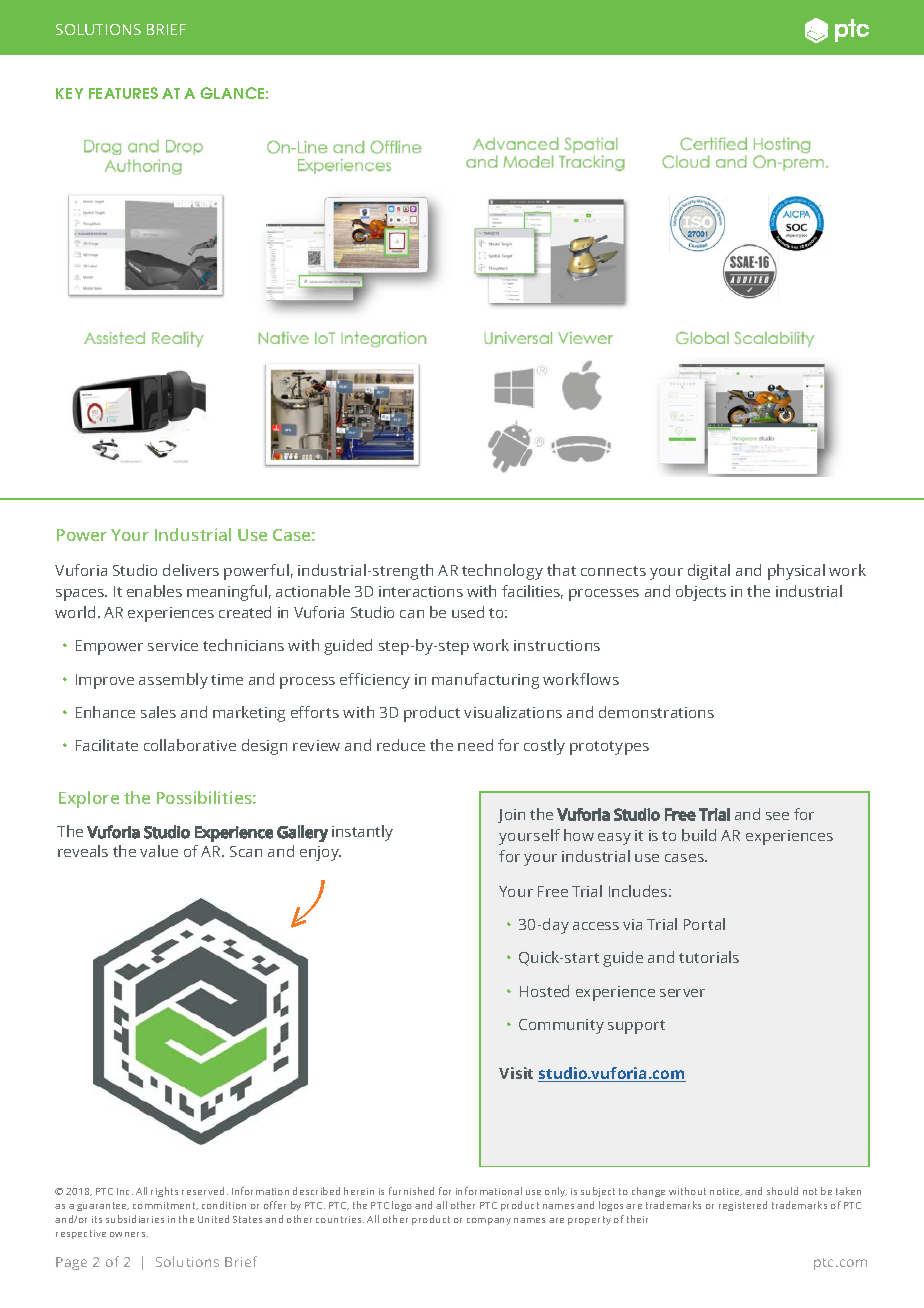 The width and height of the page is (924, 1308). Describe the element at coordinates (123, 93) in the page. I see `FEATURES` at that location.
